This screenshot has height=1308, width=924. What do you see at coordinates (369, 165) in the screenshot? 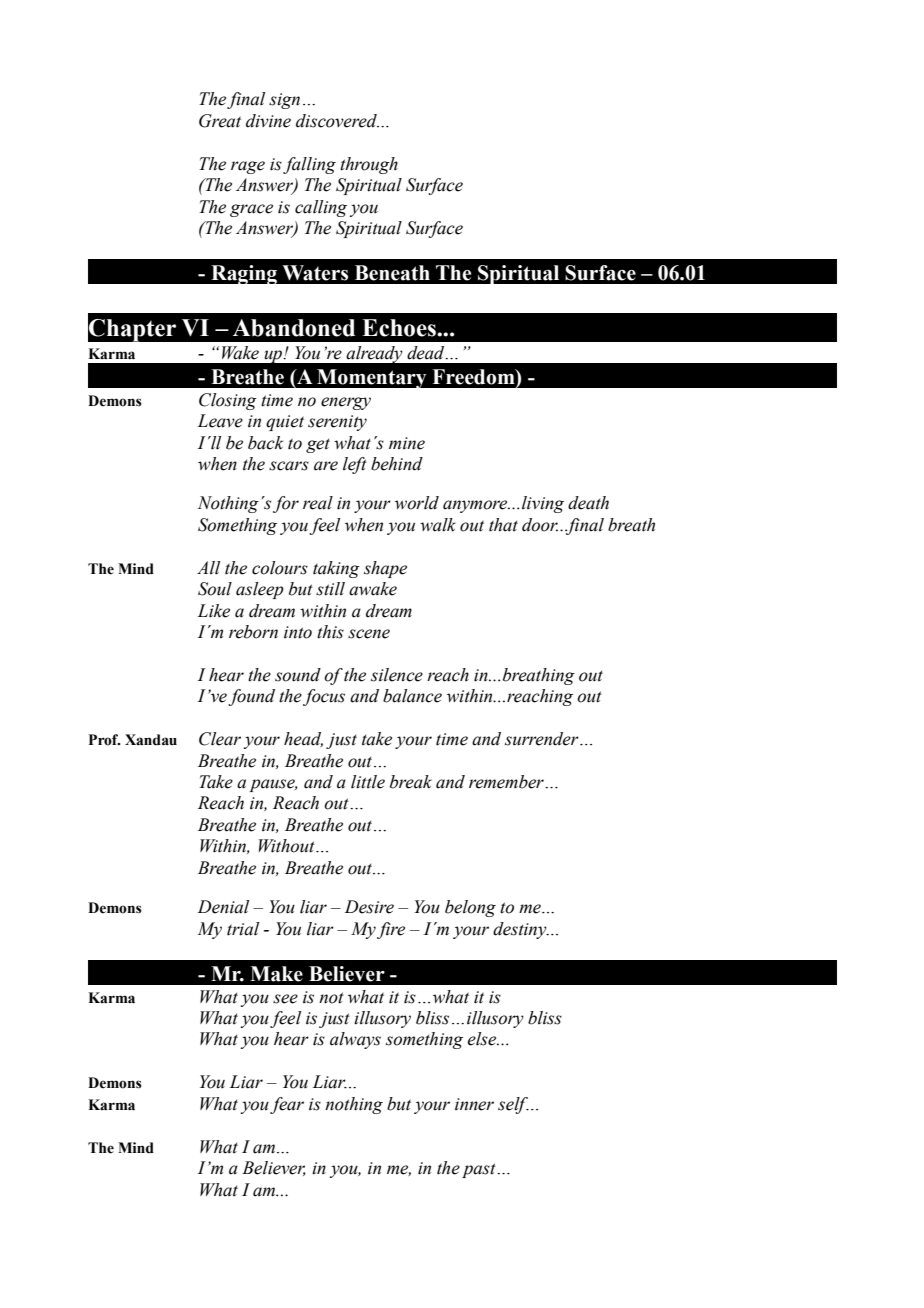
I see `through` at bounding box center [369, 165].
